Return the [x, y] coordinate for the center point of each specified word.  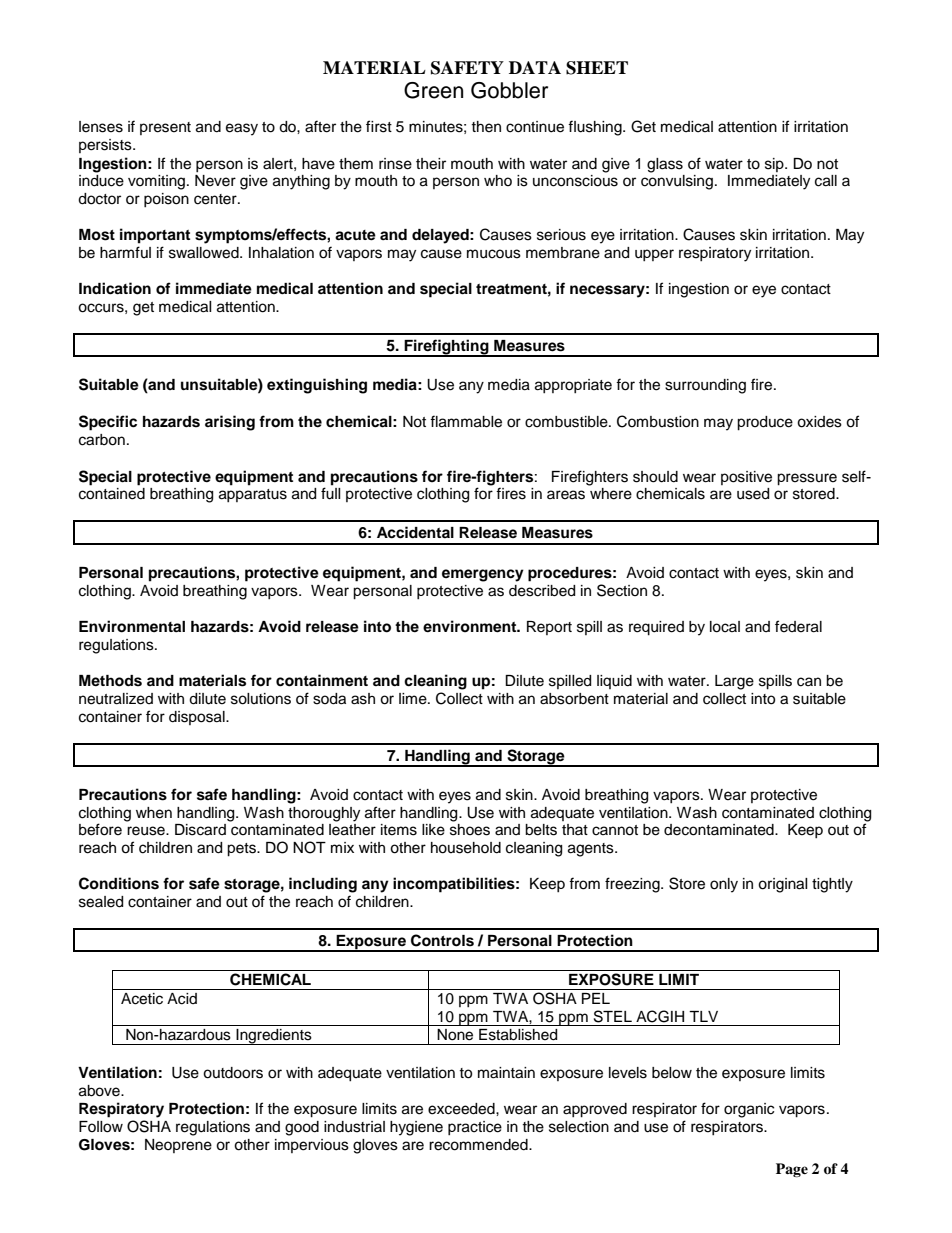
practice [475, 1128]
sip [775, 165]
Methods [110, 681]
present [165, 128]
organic [749, 1110]
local [725, 627]
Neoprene [178, 1146]
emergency [483, 575]
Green [433, 90]
